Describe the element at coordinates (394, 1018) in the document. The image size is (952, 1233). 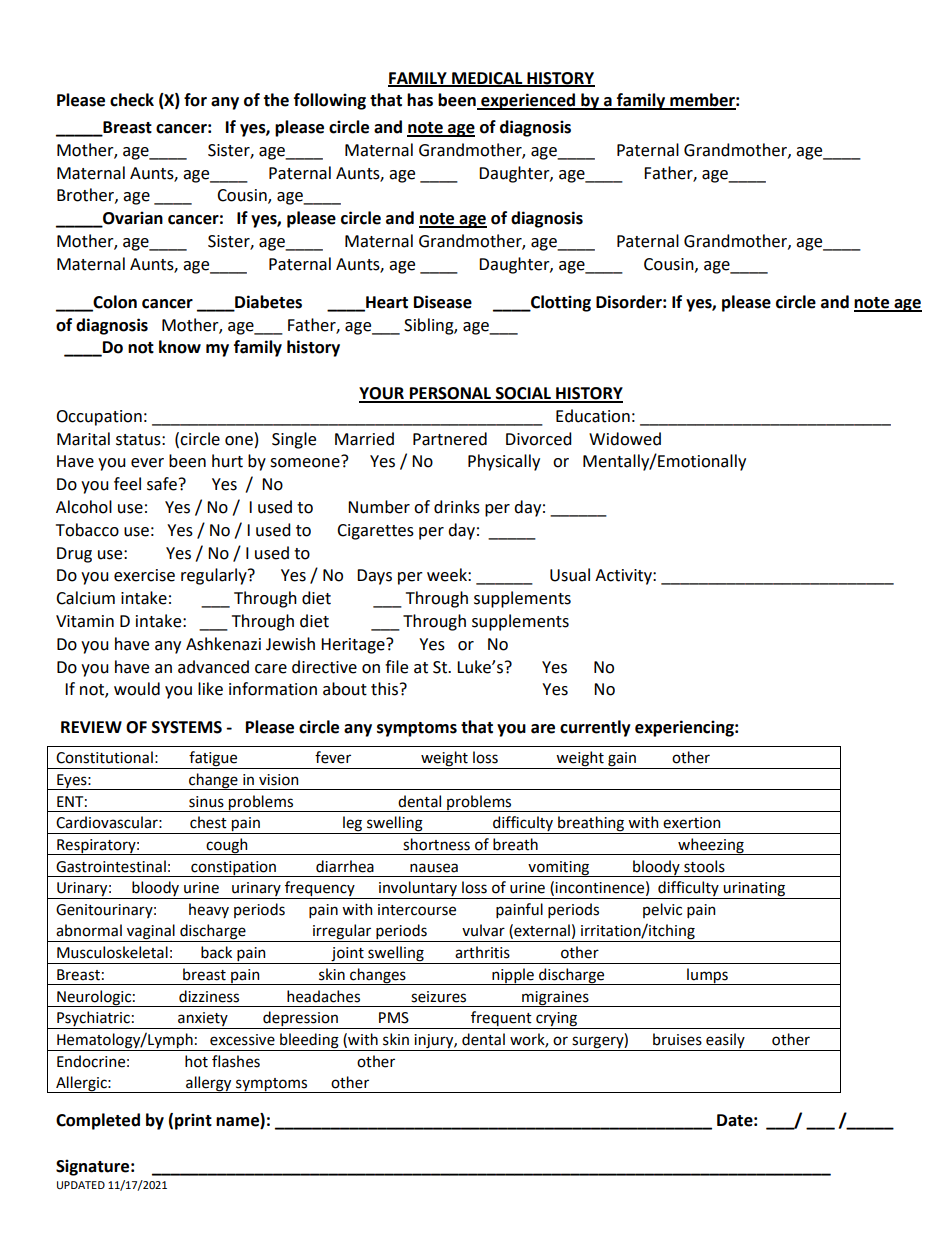
I see `PMS` at that location.
